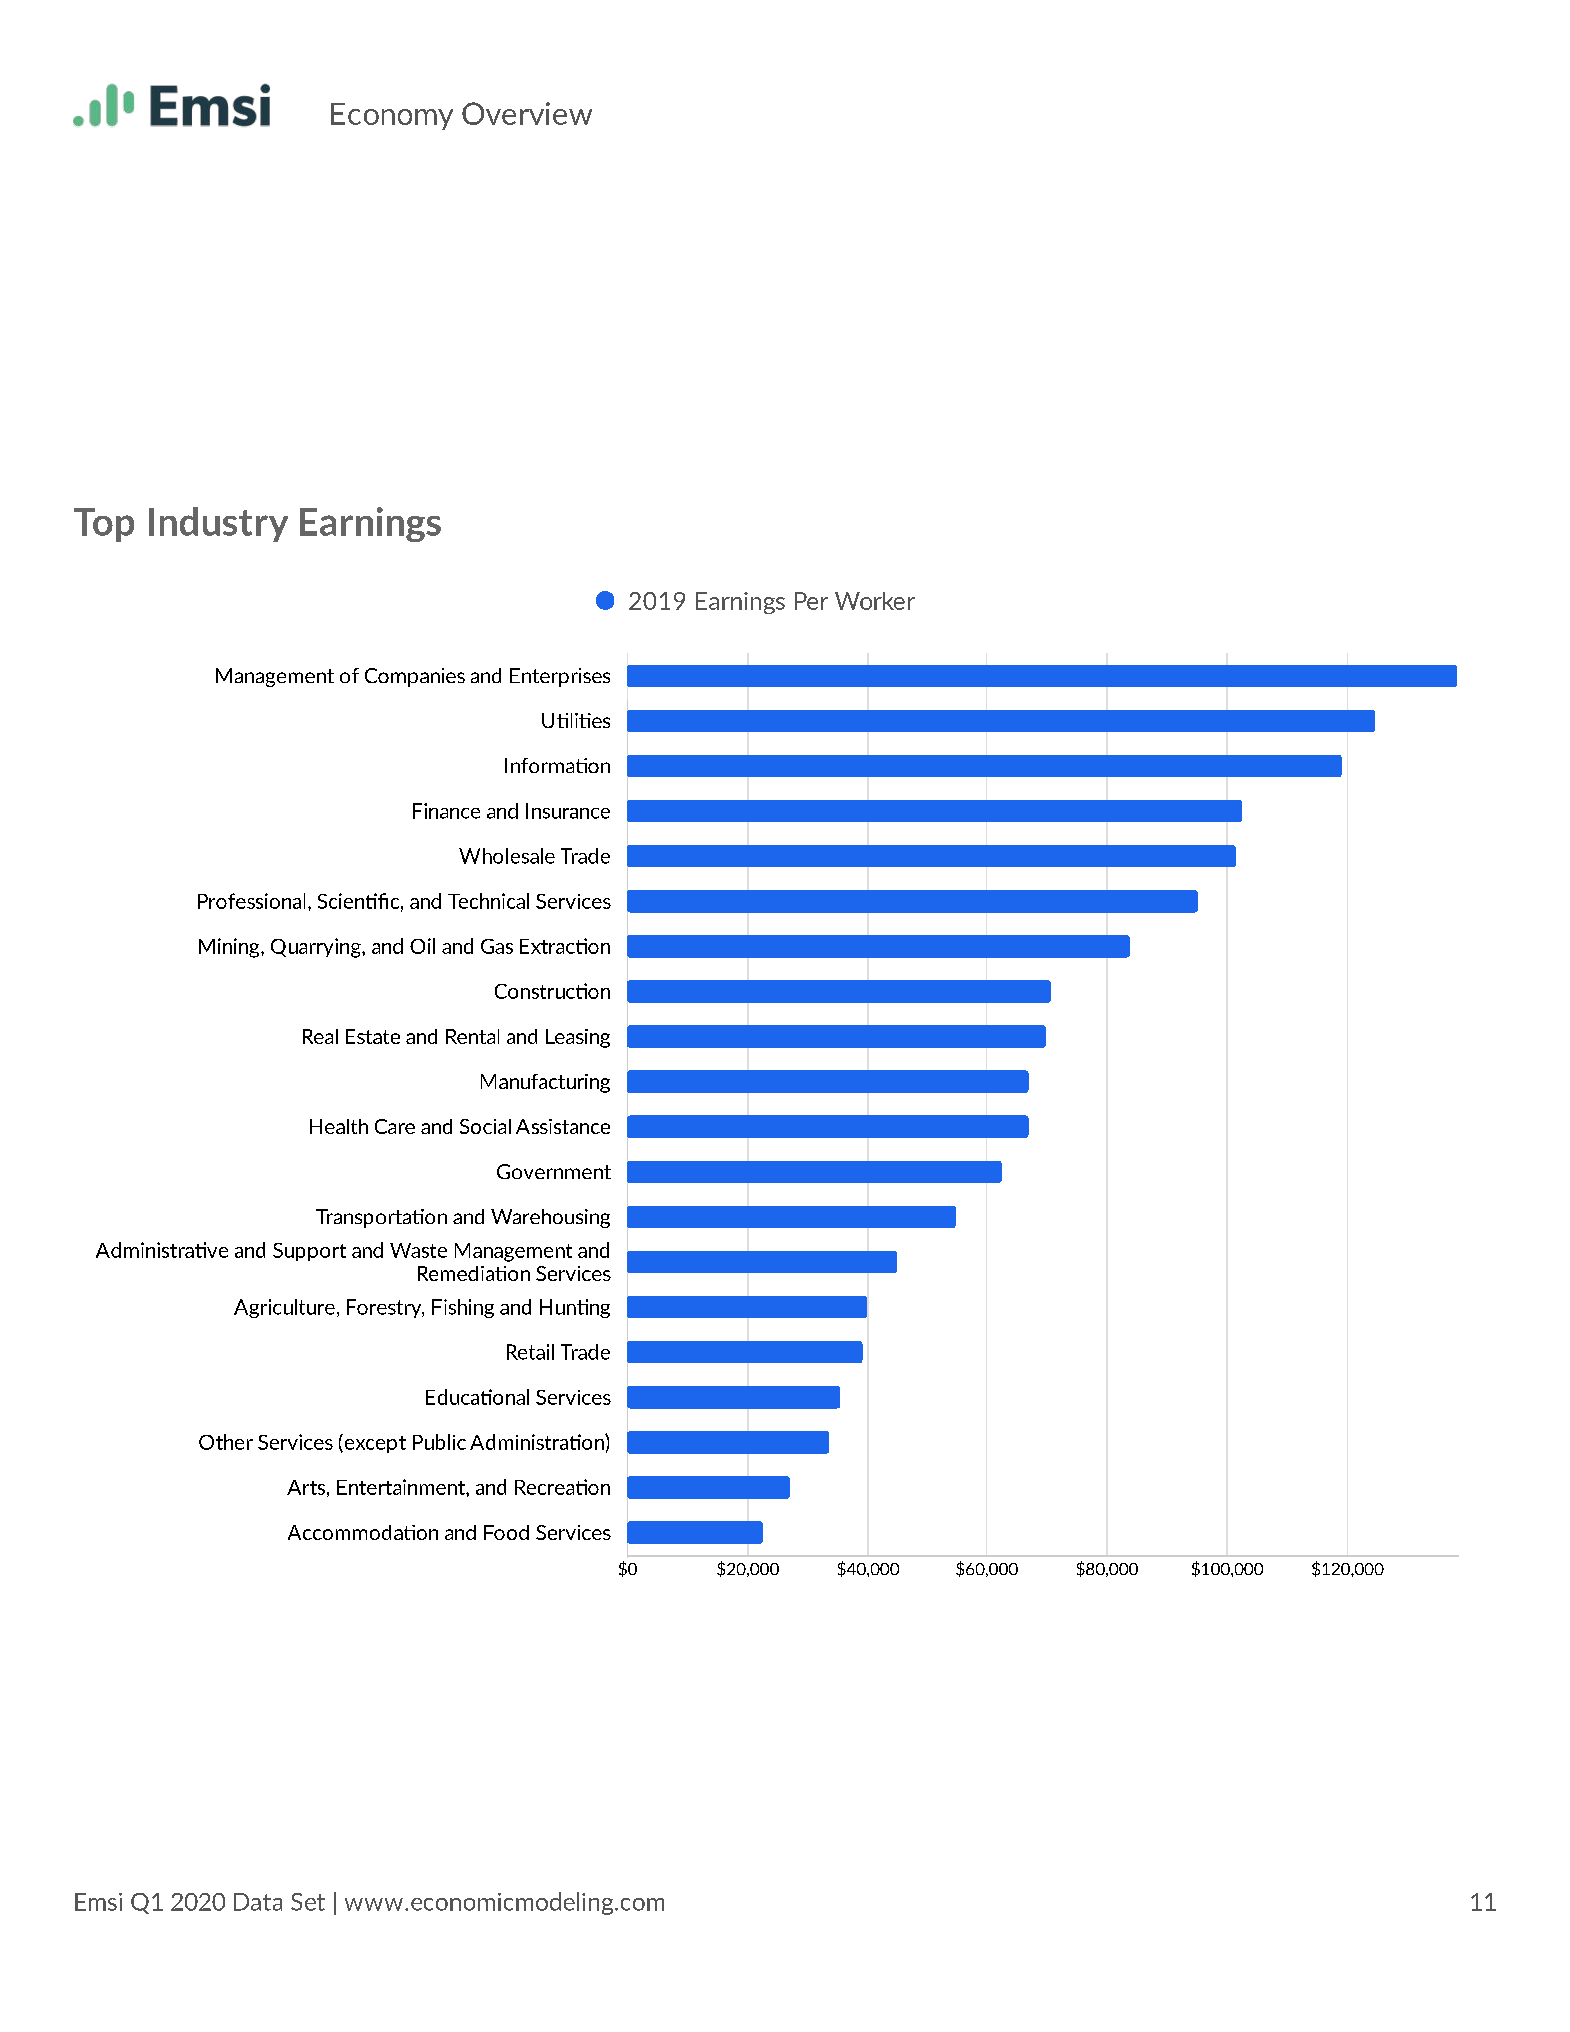 This image has height=2032, width=1570. What do you see at coordinates (530, 1352) in the image?
I see `Retail` at bounding box center [530, 1352].
